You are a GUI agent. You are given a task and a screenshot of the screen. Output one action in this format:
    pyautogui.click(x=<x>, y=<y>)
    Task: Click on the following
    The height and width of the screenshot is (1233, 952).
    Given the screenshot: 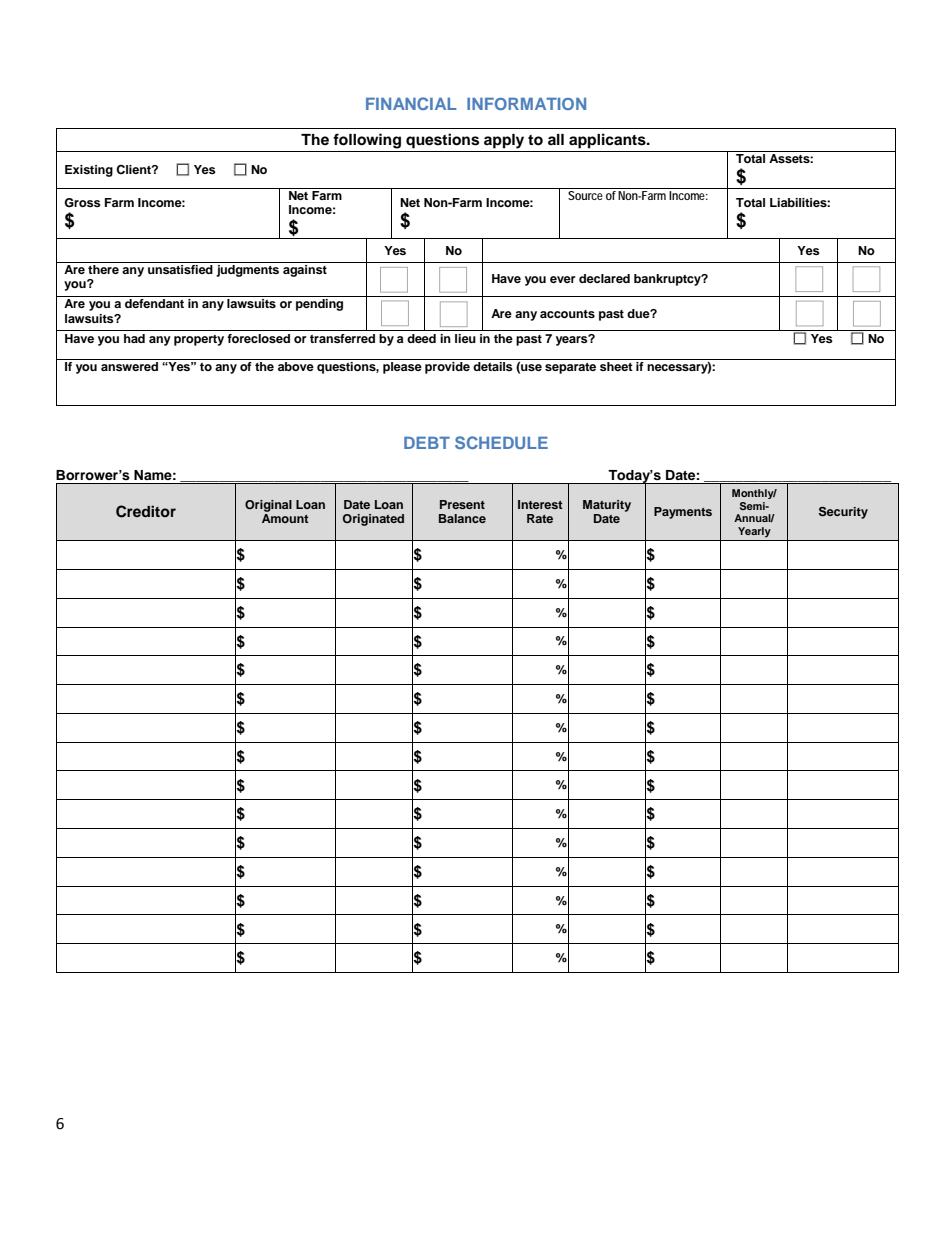 What is the action you would take?
    pyautogui.click(x=367, y=141)
